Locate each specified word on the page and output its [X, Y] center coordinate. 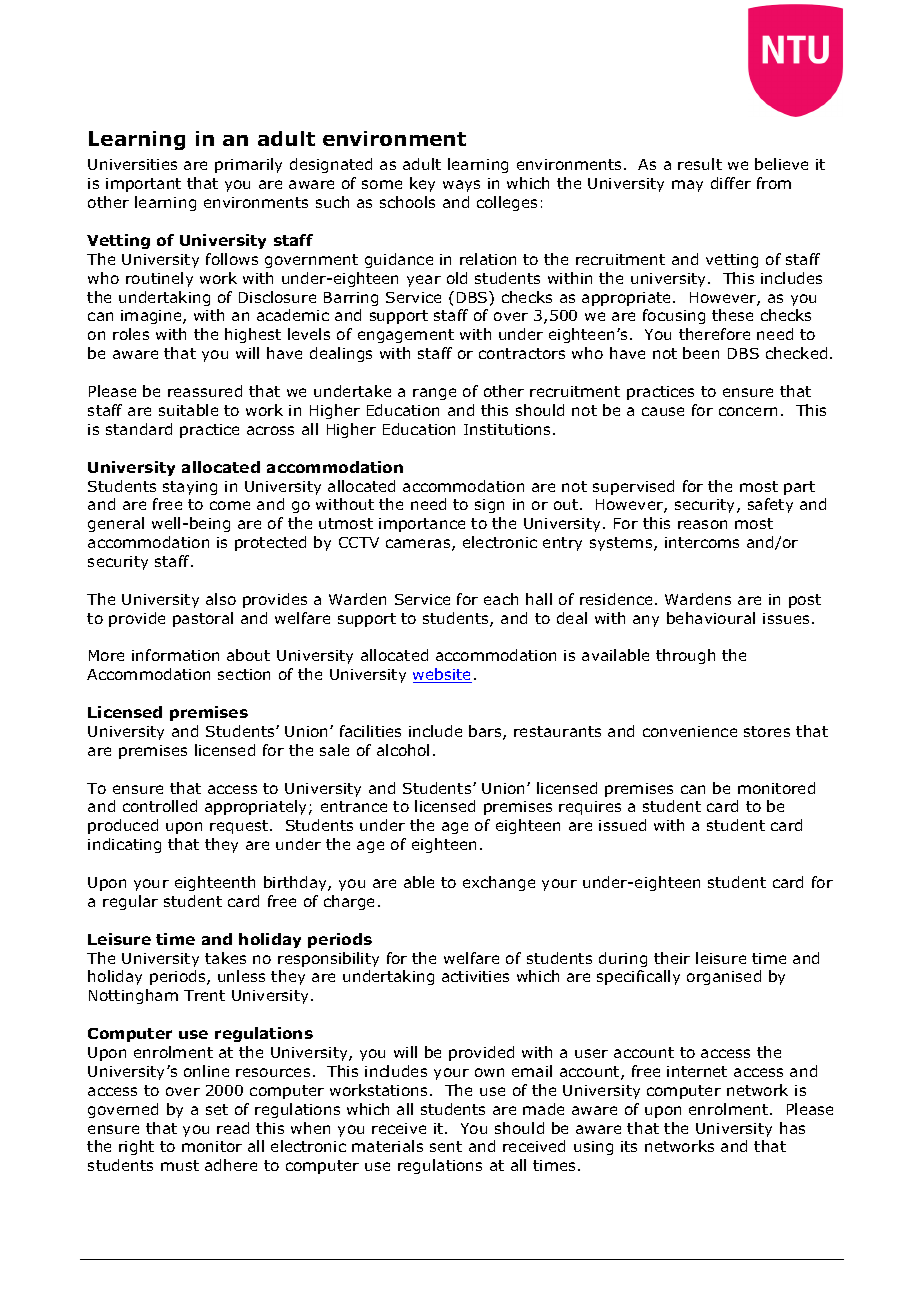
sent [446, 1146]
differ [731, 183]
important [143, 185]
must [180, 1165]
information [175, 655]
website [442, 675]
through [685, 656]
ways [461, 186]
